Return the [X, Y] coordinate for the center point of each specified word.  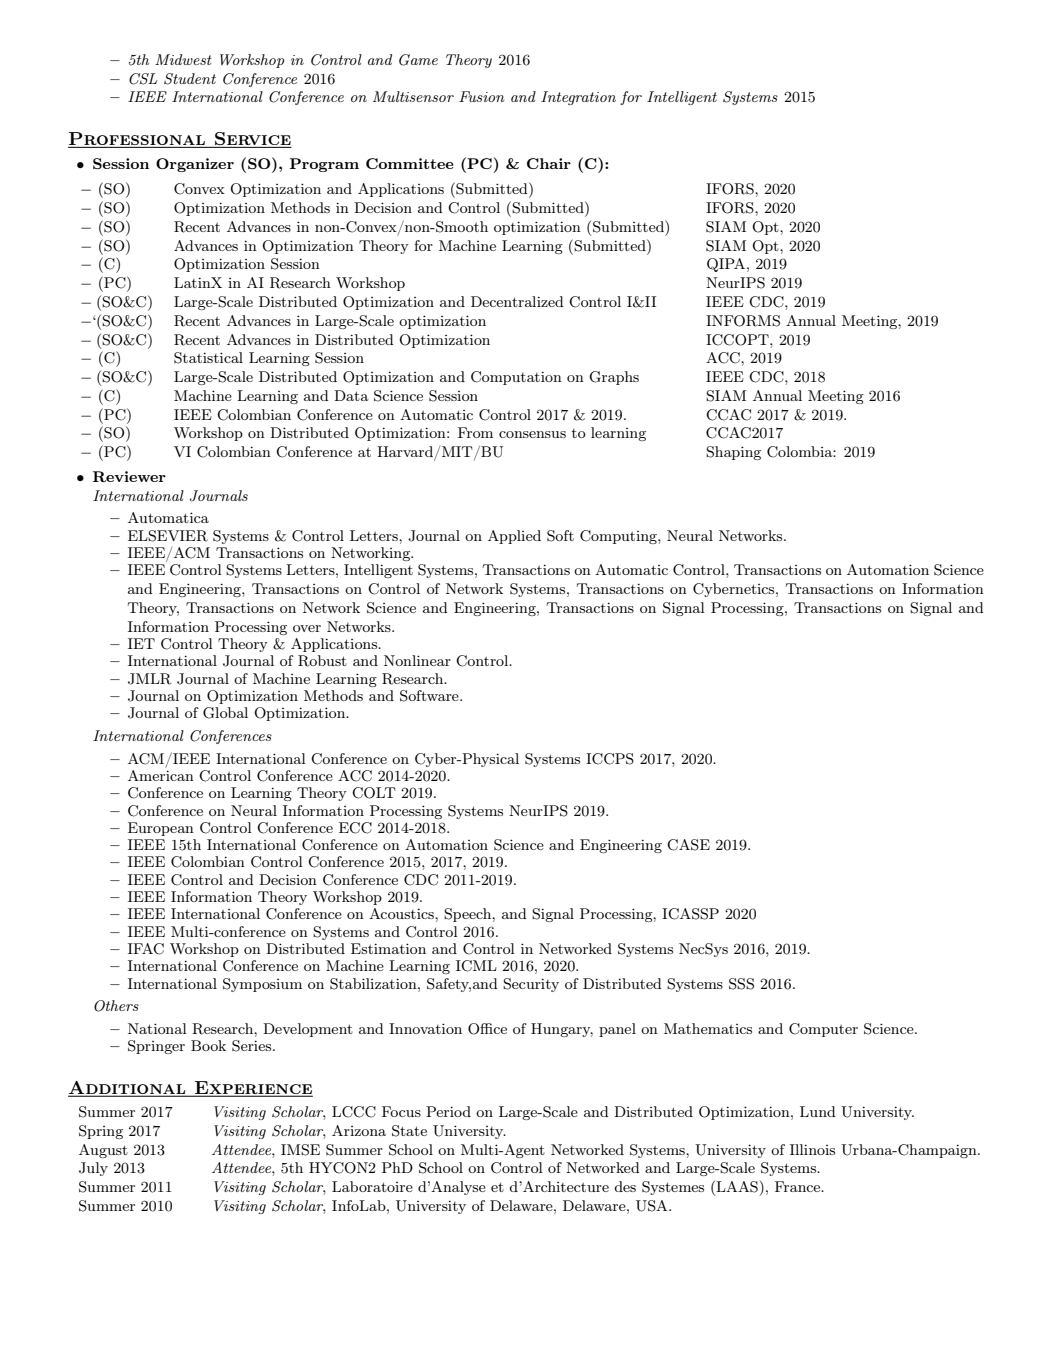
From [475, 432]
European [161, 829]
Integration [578, 98]
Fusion [481, 96]
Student [190, 79]
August [103, 1151]
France [799, 1186]
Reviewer [129, 476]
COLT [374, 793]
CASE [688, 845]
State [409, 1131]
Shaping [733, 453]
